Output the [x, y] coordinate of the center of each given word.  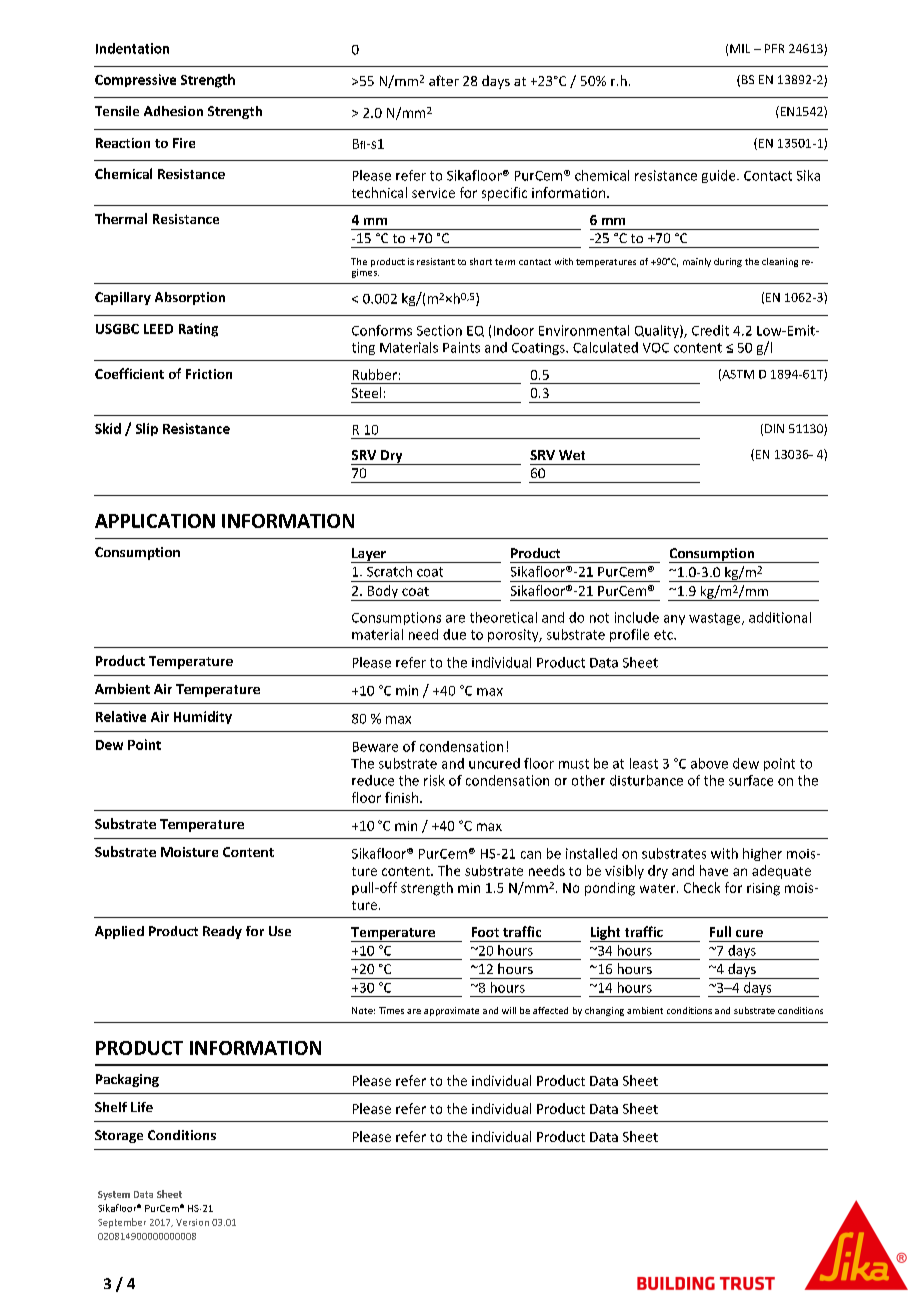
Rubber [375, 374]
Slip [147, 429]
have [714, 870]
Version [192, 1222]
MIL [740, 48]
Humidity [203, 717]
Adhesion [173, 111]
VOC [656, 348]
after [444, 80]
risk [434, 780]
